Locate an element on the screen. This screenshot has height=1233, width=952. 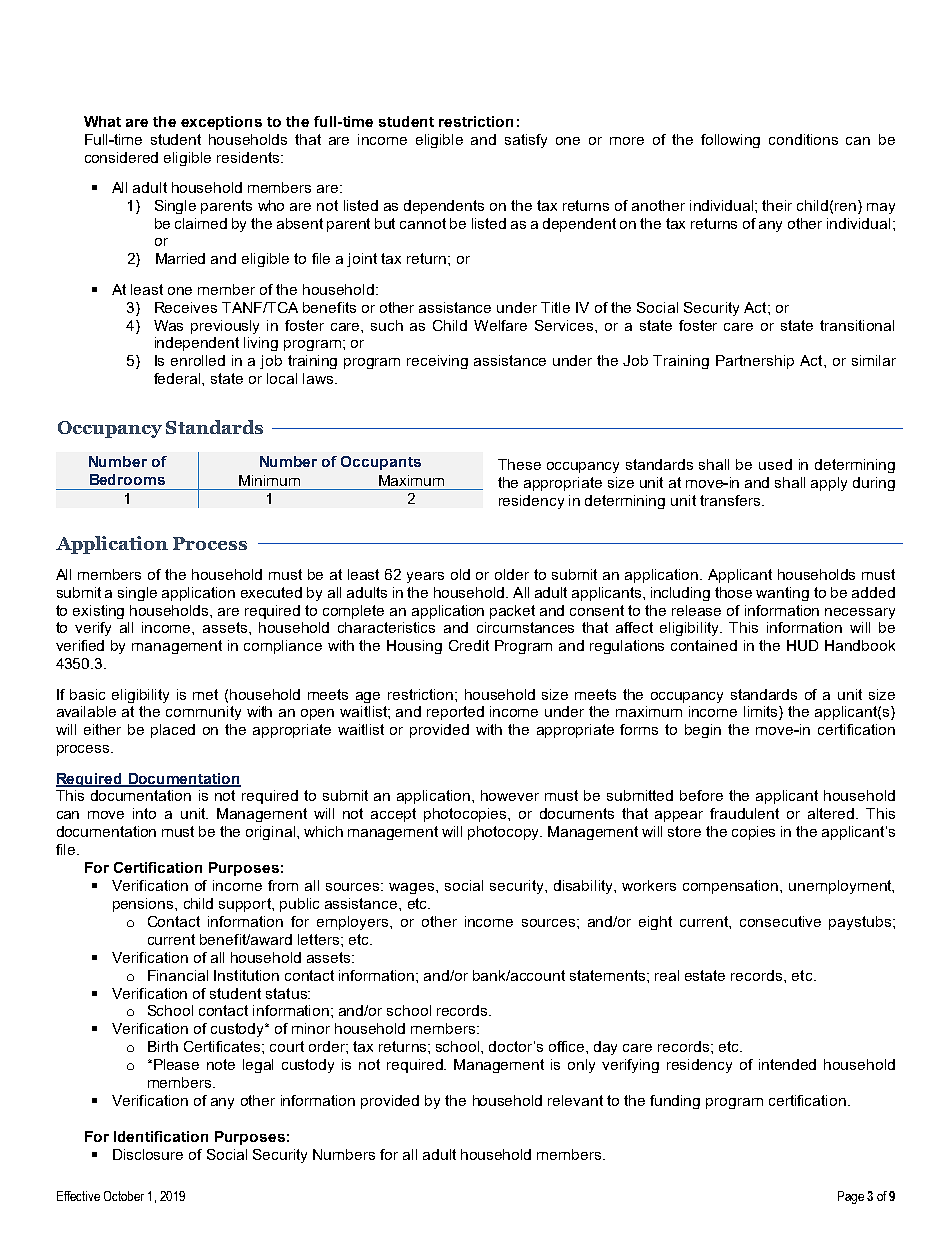
Disclosure is located at coordinates (148, 1154).
